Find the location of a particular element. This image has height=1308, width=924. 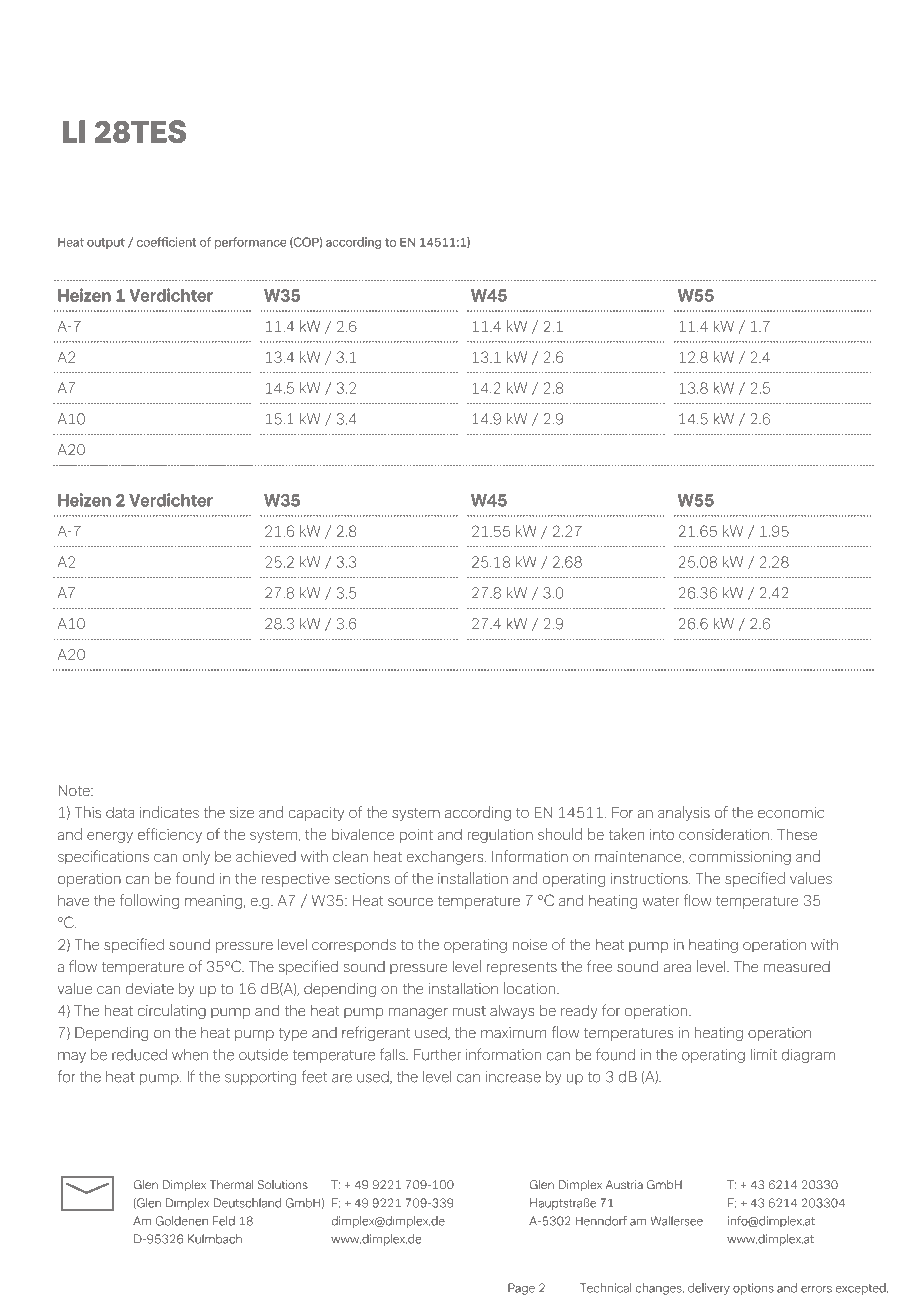

measured is located at coordinates (797, 967).
